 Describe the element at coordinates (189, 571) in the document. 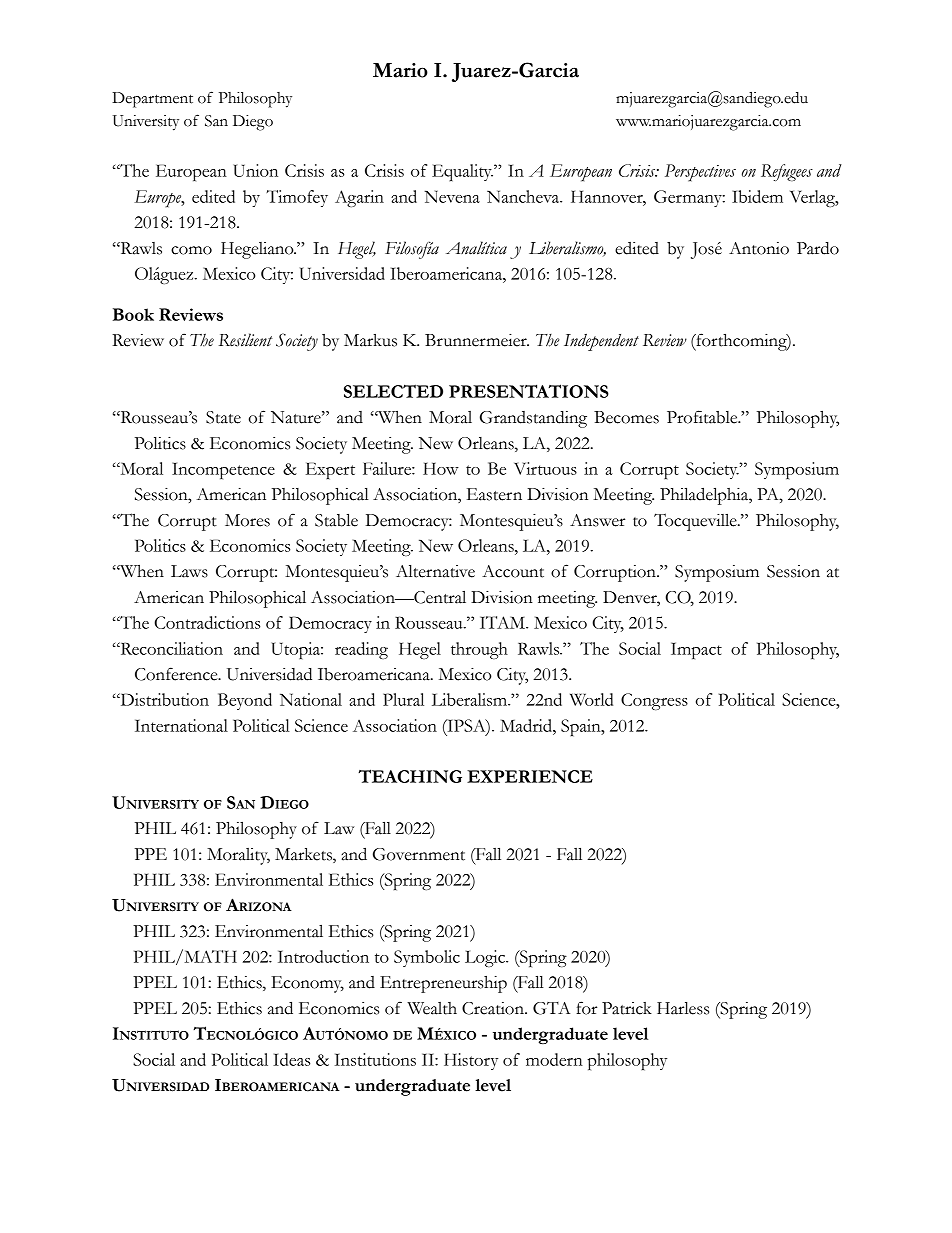

I see `Laws` at that location.
